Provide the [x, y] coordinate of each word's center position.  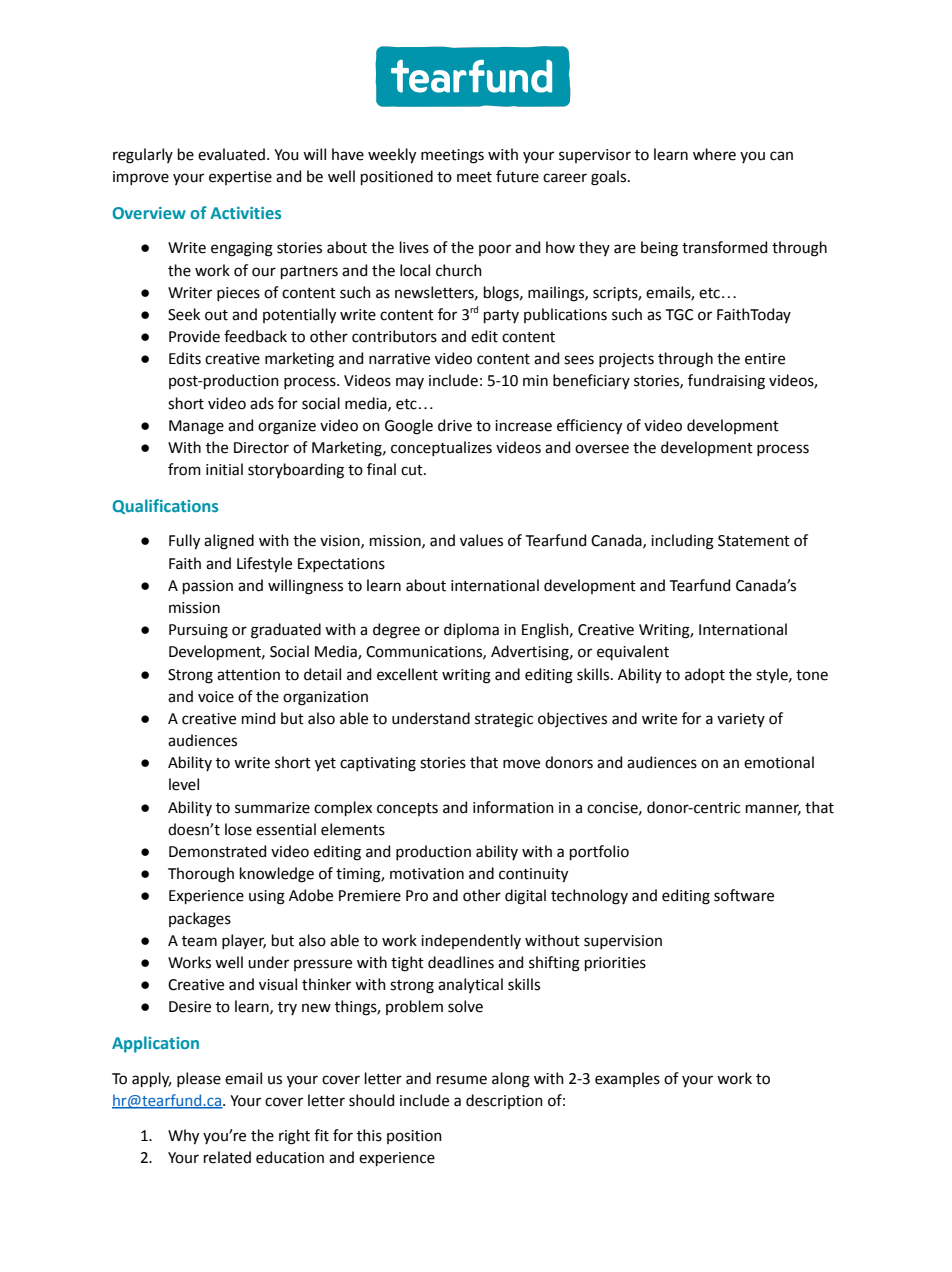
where [714, 154]
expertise [240, 178]
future [517, 176]
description [504, 1101]
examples [627, 1079]
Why [183, 1137]
